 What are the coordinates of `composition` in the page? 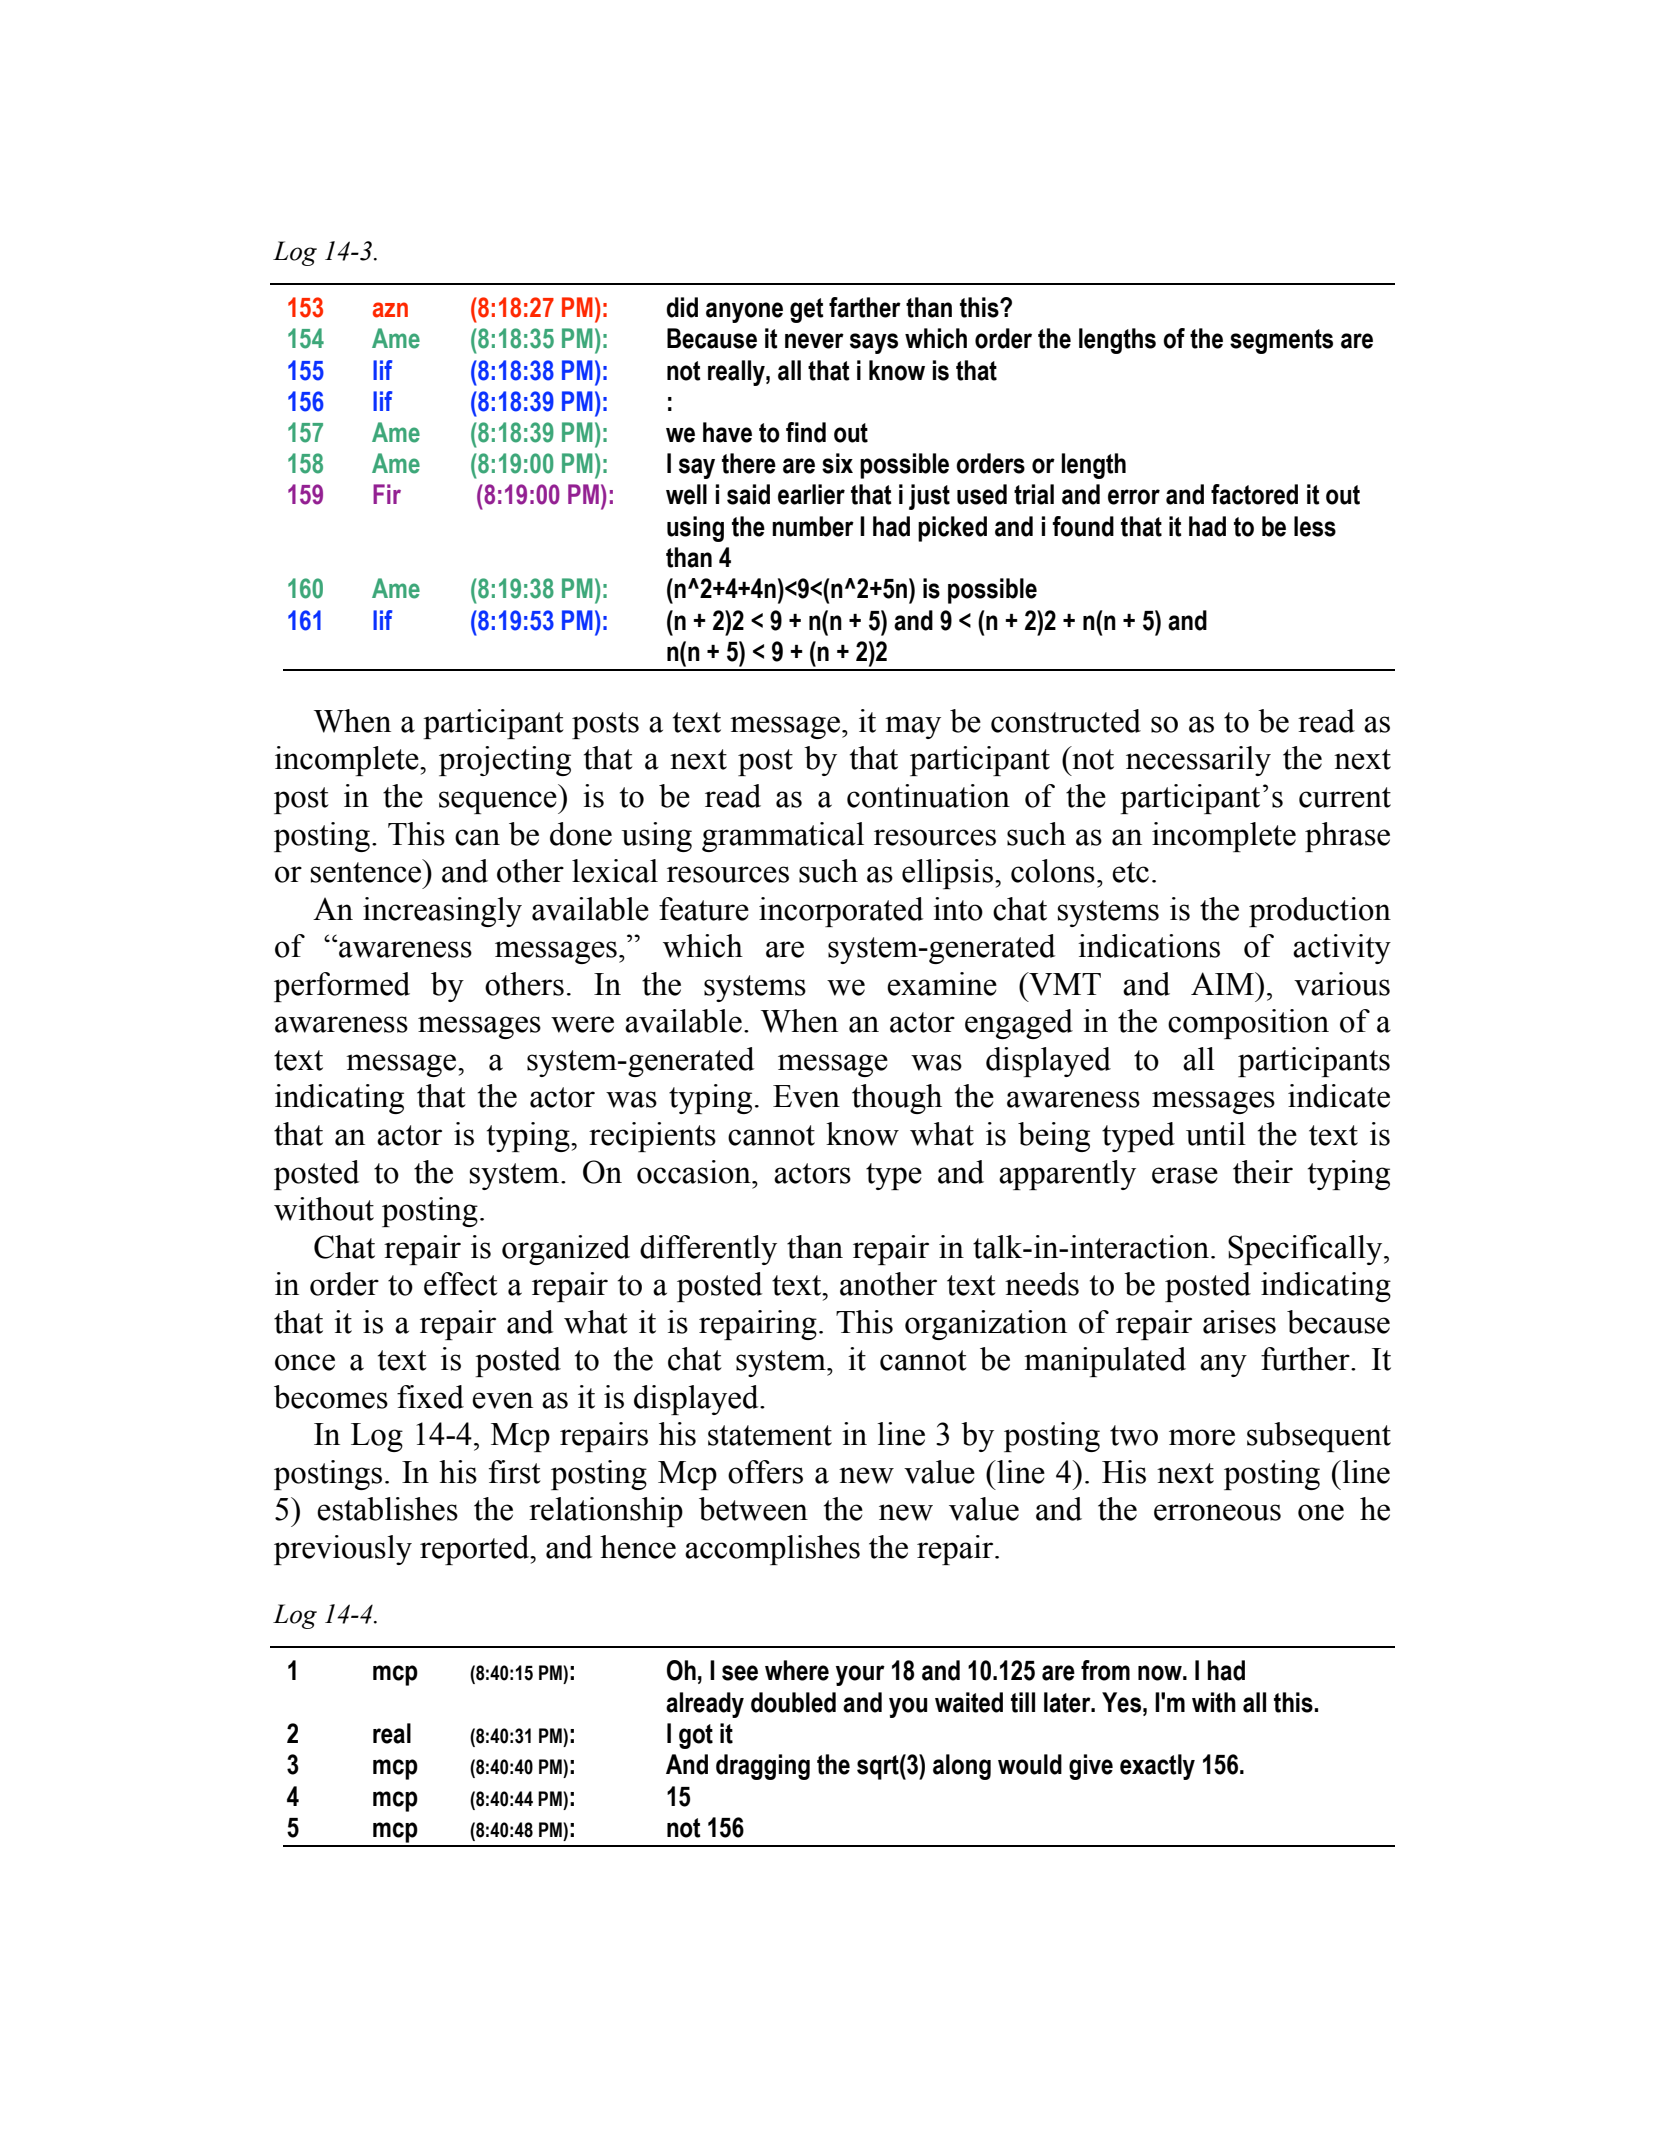 It's located at (1248, 1024).
